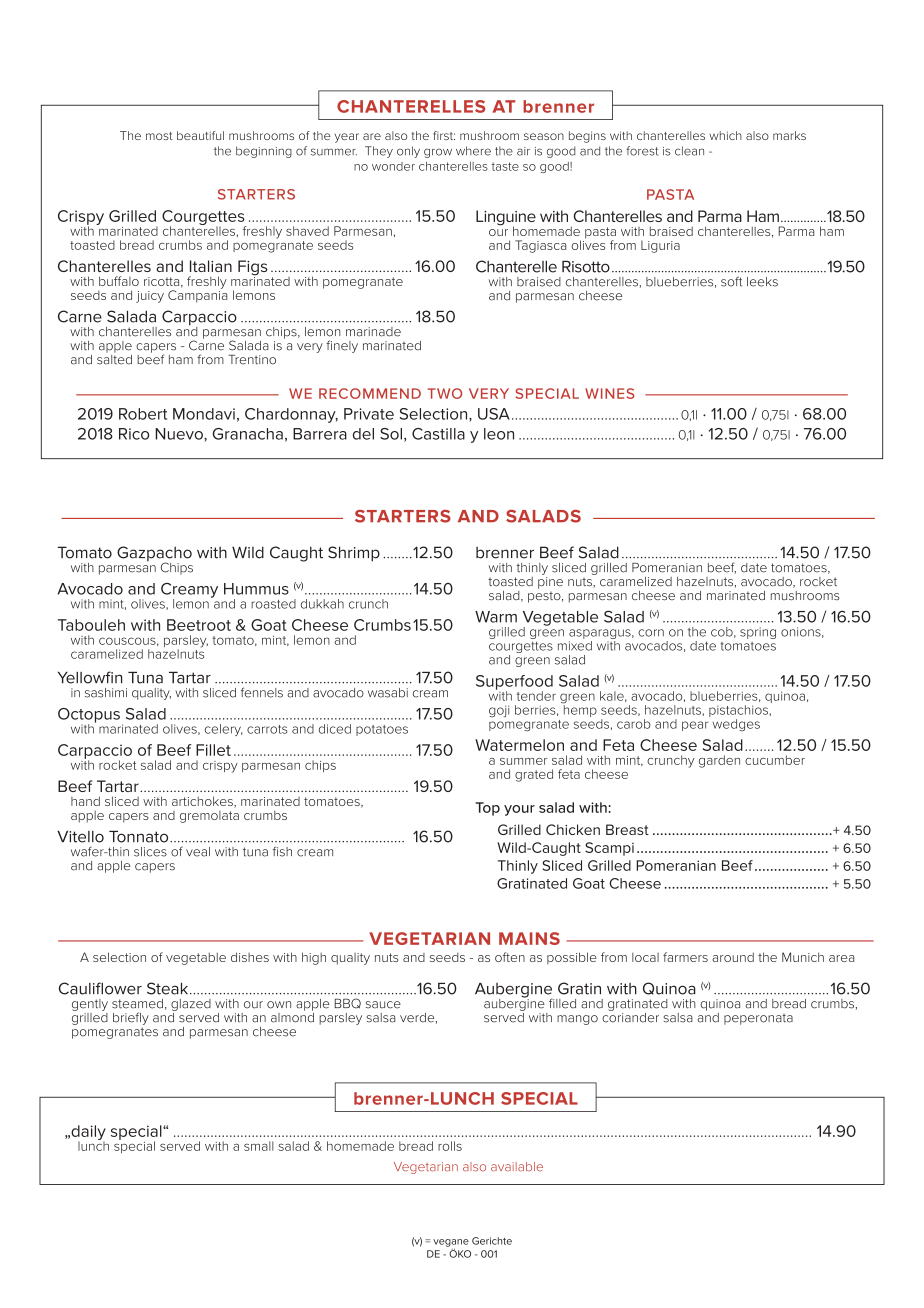 Image resolution: width=924 pixels, height=1308 pixels. I want to click on most, so click(159, 136).
